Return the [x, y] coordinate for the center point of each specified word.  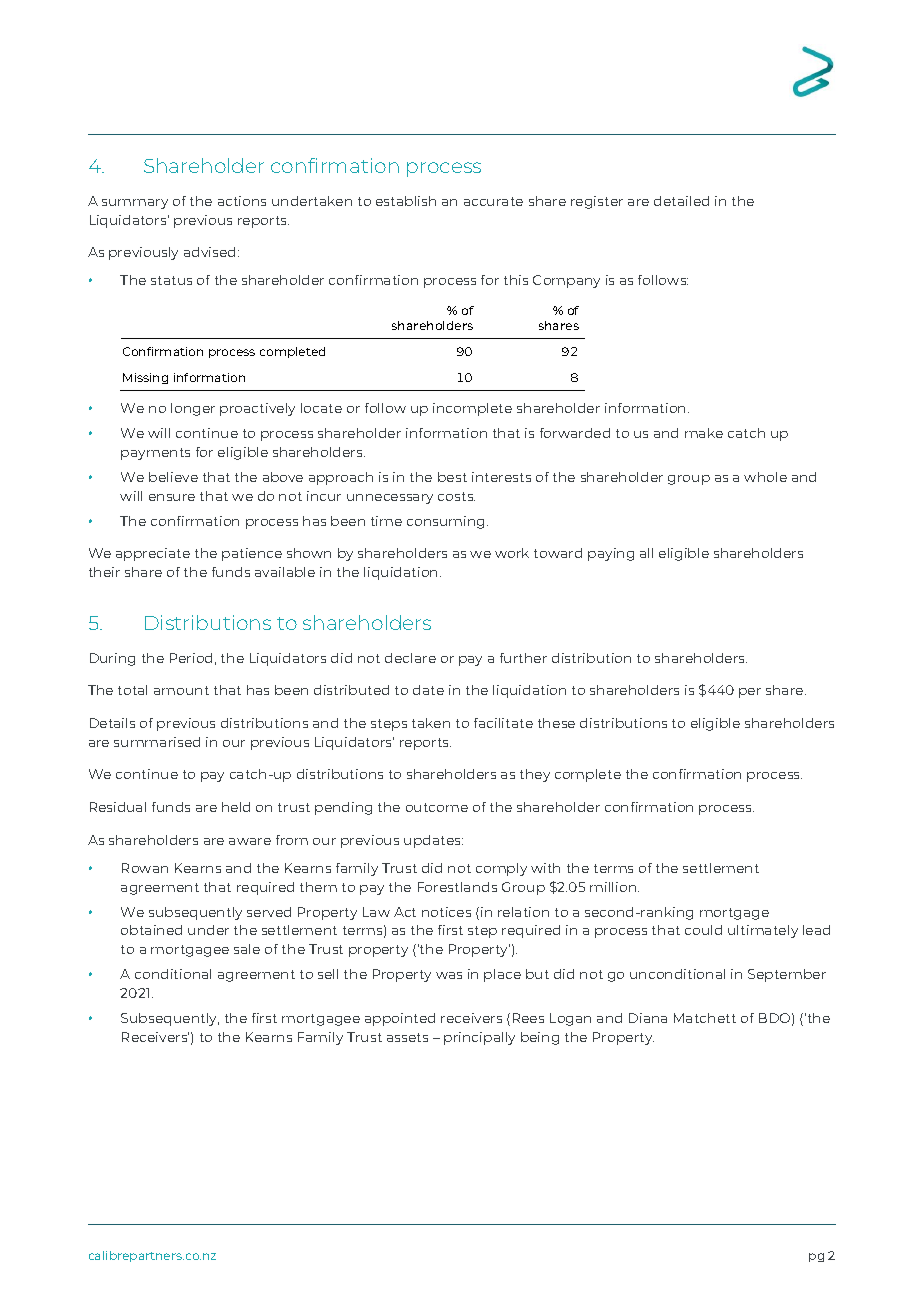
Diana [648, 1018]
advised [209, 252]
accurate [493, 201]
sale [247, 949]
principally [479, 1038]
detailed [681, 201]
